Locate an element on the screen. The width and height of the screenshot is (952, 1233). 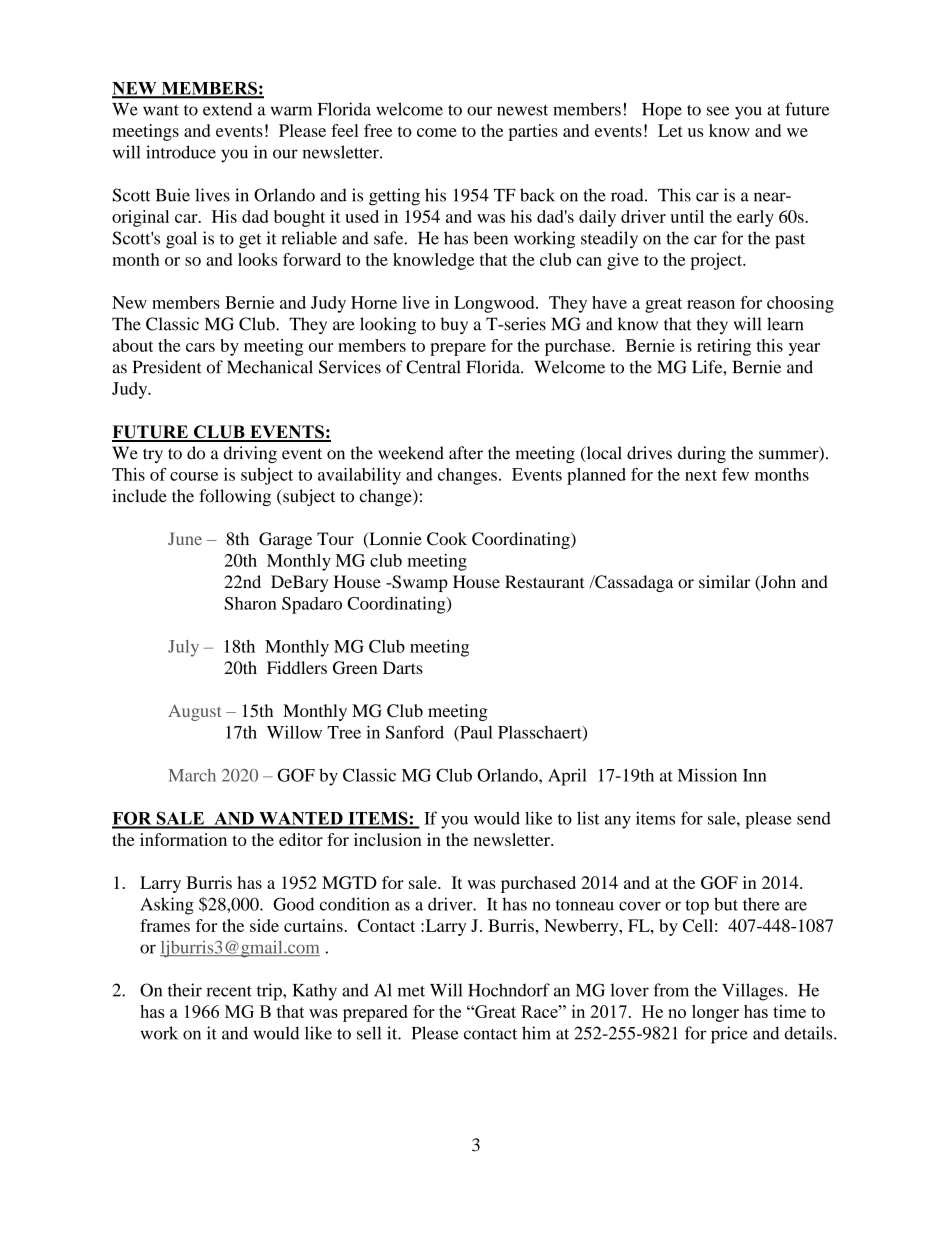
similar is located at coordinates (724, 581).
